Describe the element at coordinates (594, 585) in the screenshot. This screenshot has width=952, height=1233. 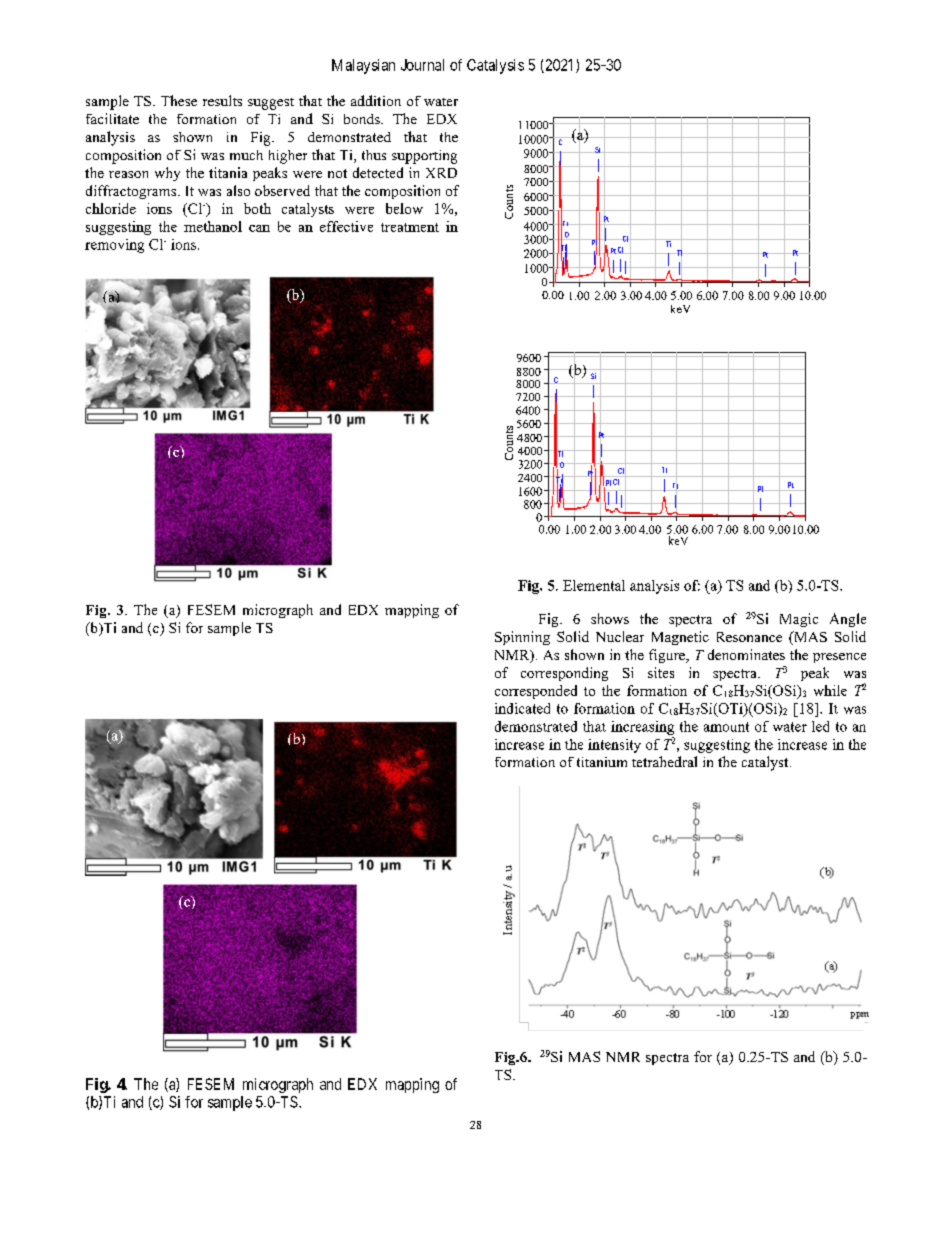
I see `Elemental` at that location.
